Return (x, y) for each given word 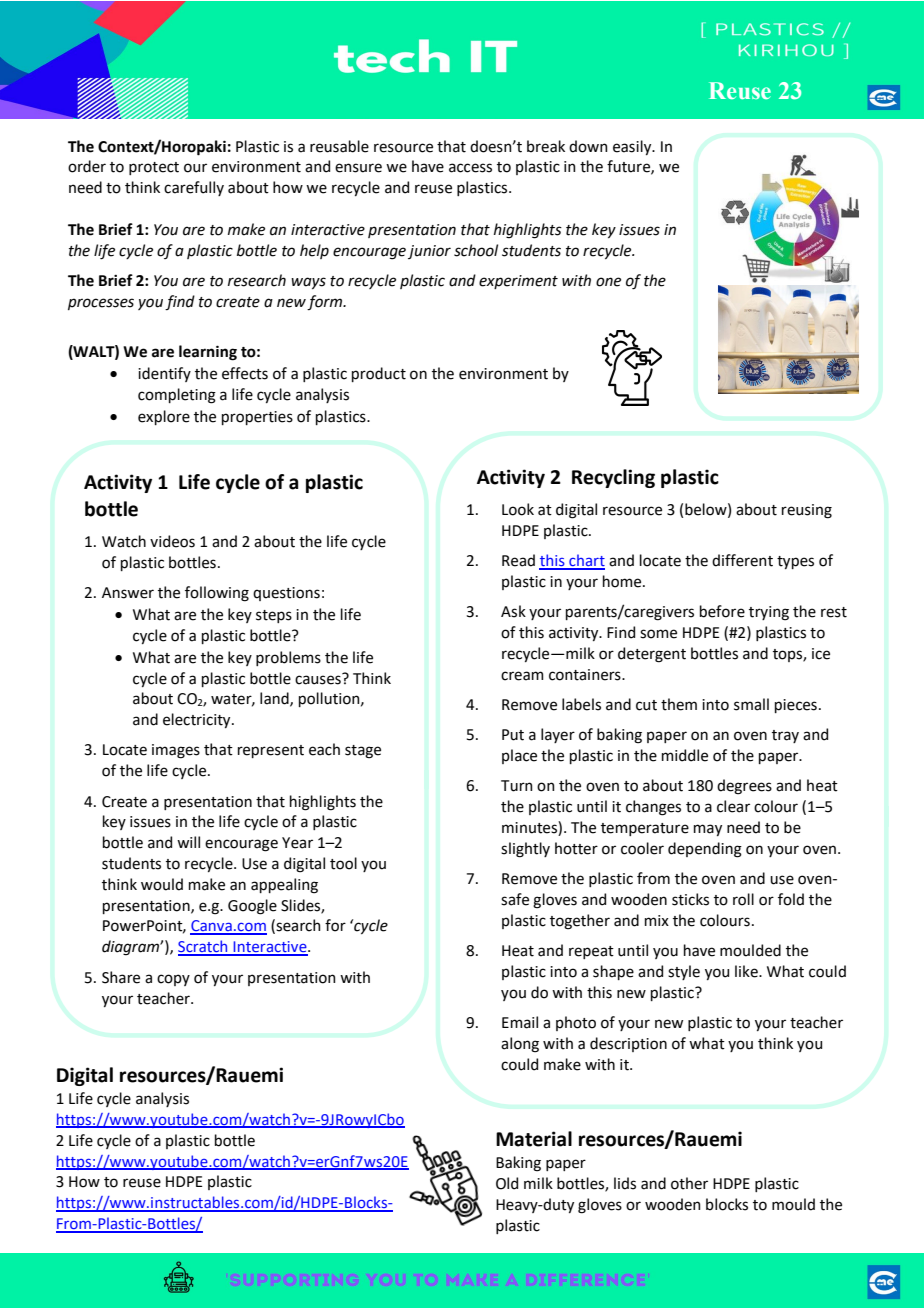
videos (172, 541)
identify (164, 374)
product (379, 374)
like (747, 971)
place (519, 756)
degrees (744, 787)
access (470, 168)
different (742, 560)
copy (173, 980)
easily (633, 147)
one (608, 282)
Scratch (204, 947)
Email (520, 1022)
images (176, 751)
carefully (194, 188)
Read (518, 560)
